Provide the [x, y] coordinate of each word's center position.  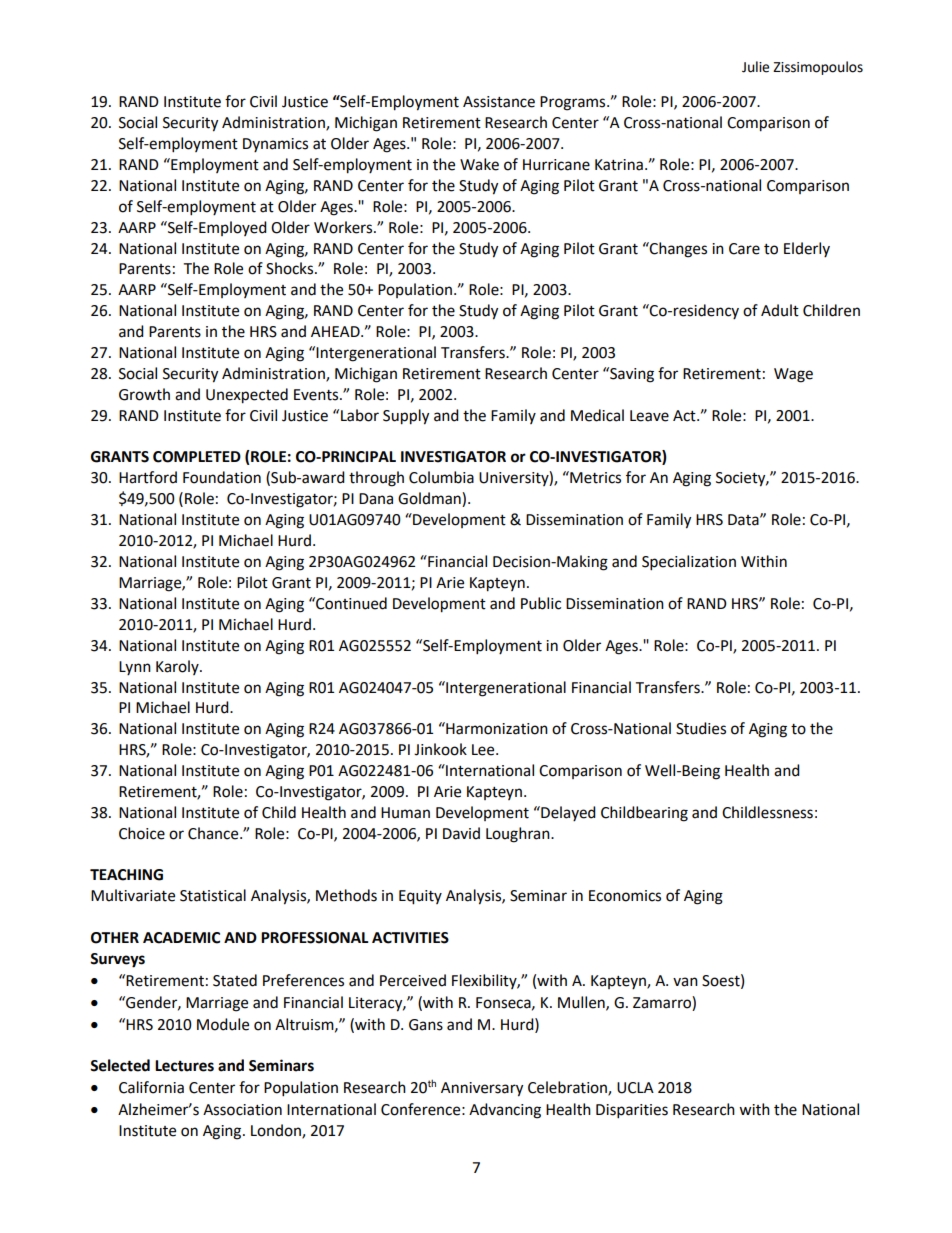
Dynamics [275, 145]
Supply [406, 417]
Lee [484, 750]
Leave [649, 416]
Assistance [499, 102]
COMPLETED [197, 457]
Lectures [184, 1066]
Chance [214, 833]
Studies [701, 728]
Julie [755, 67]
